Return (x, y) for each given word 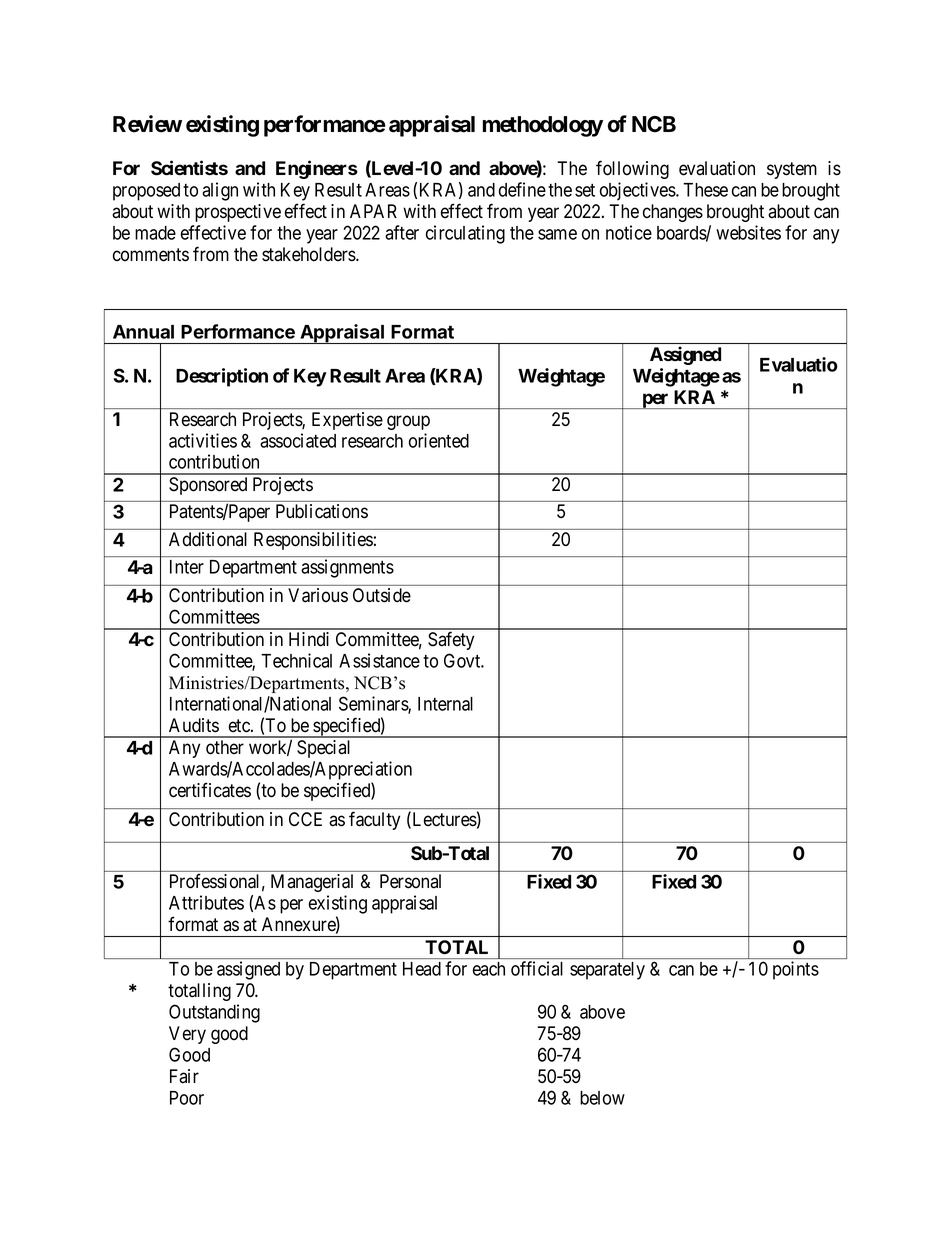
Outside (382, 595)
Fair (184, 1076)
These (705, 190)
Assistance (379, 660)
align (220, 191)
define (522, 189)
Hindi (309, 639)
